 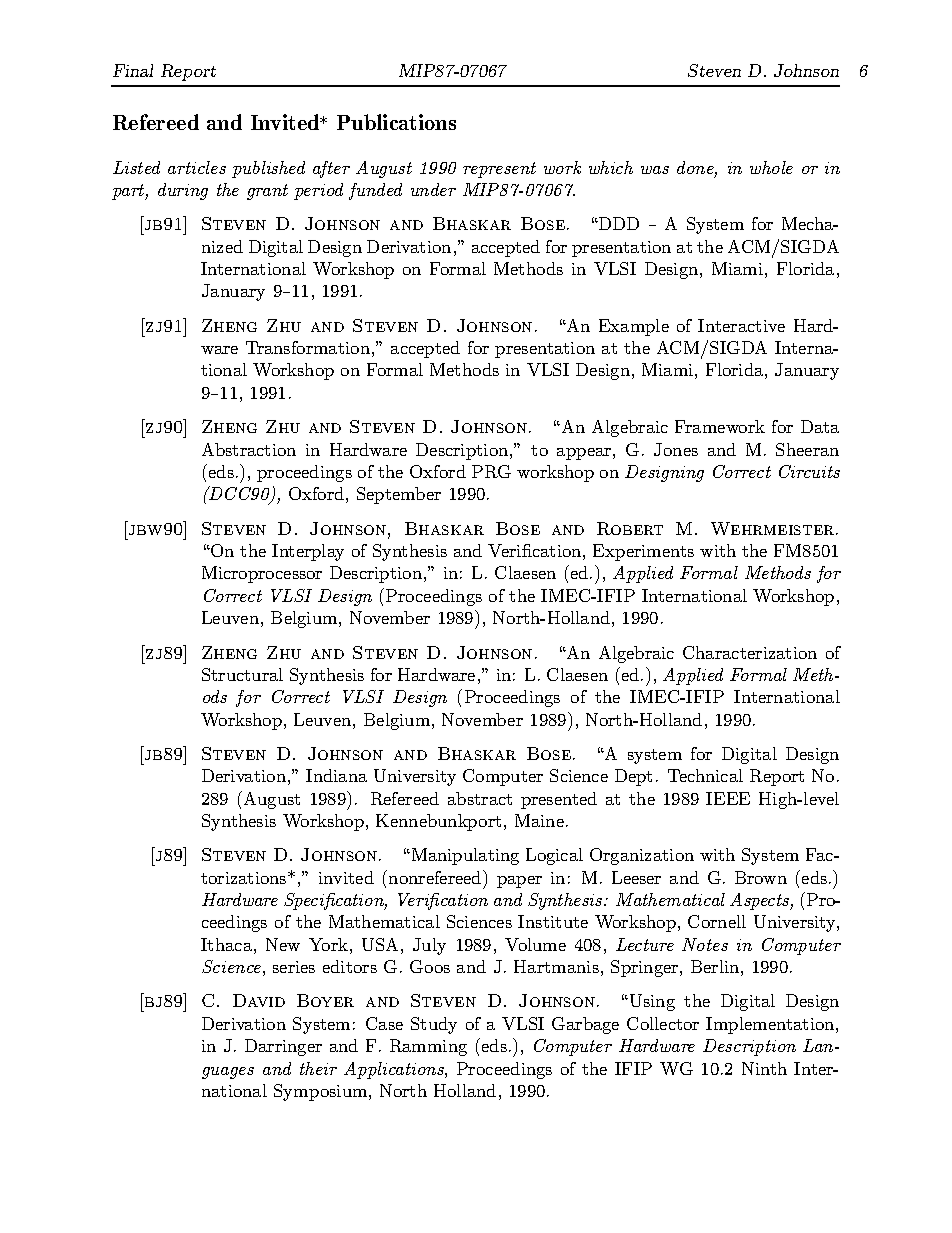 What do you see at coordinates (820, 426) in the document?
I see `Data` at bounding box center [820, 426].
